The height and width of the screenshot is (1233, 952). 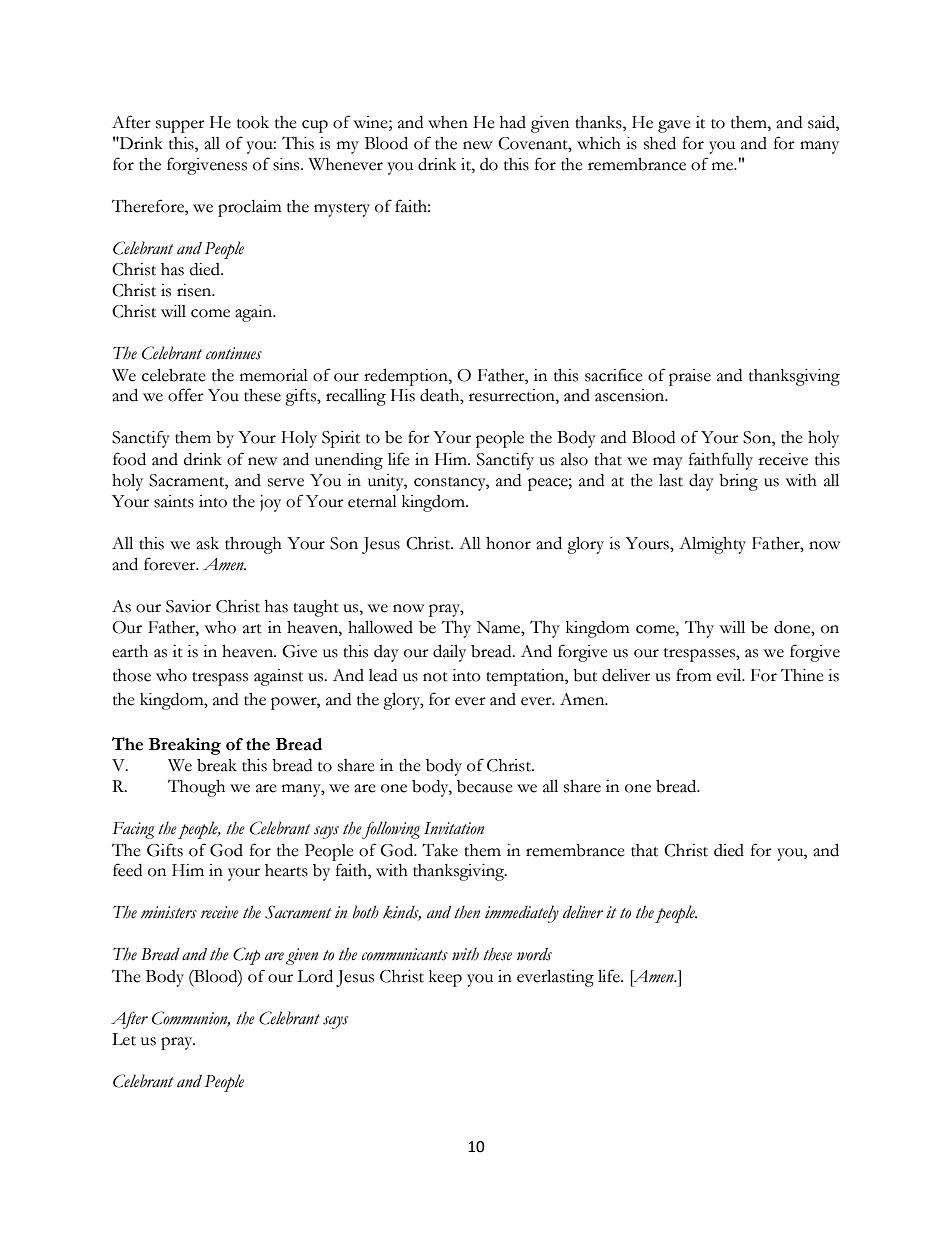 What do you see at coordinates (180, 126) in the screenshot?
I see `supper` at bounding box center [180, 126].
